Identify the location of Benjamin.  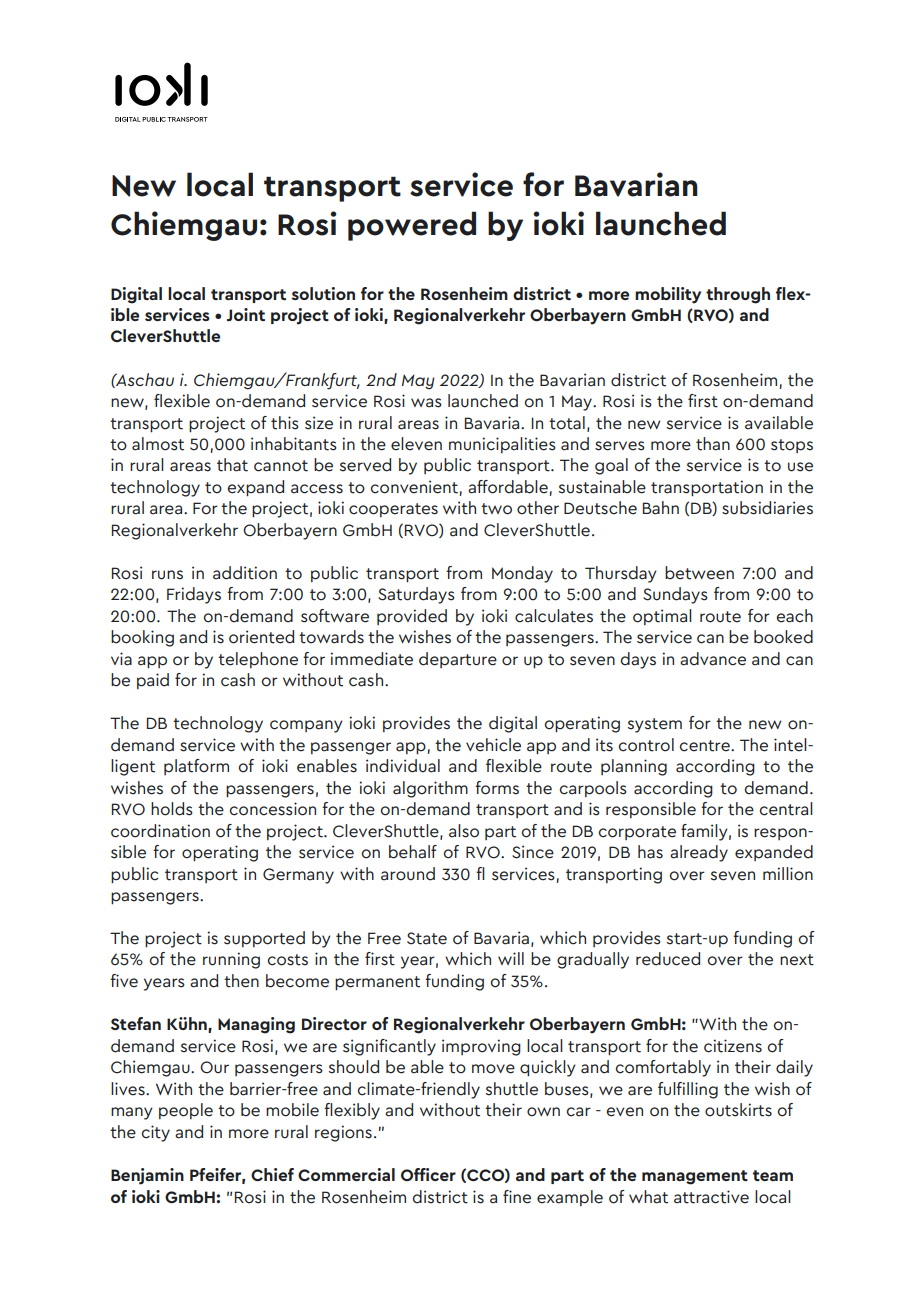
(147, 1176).
